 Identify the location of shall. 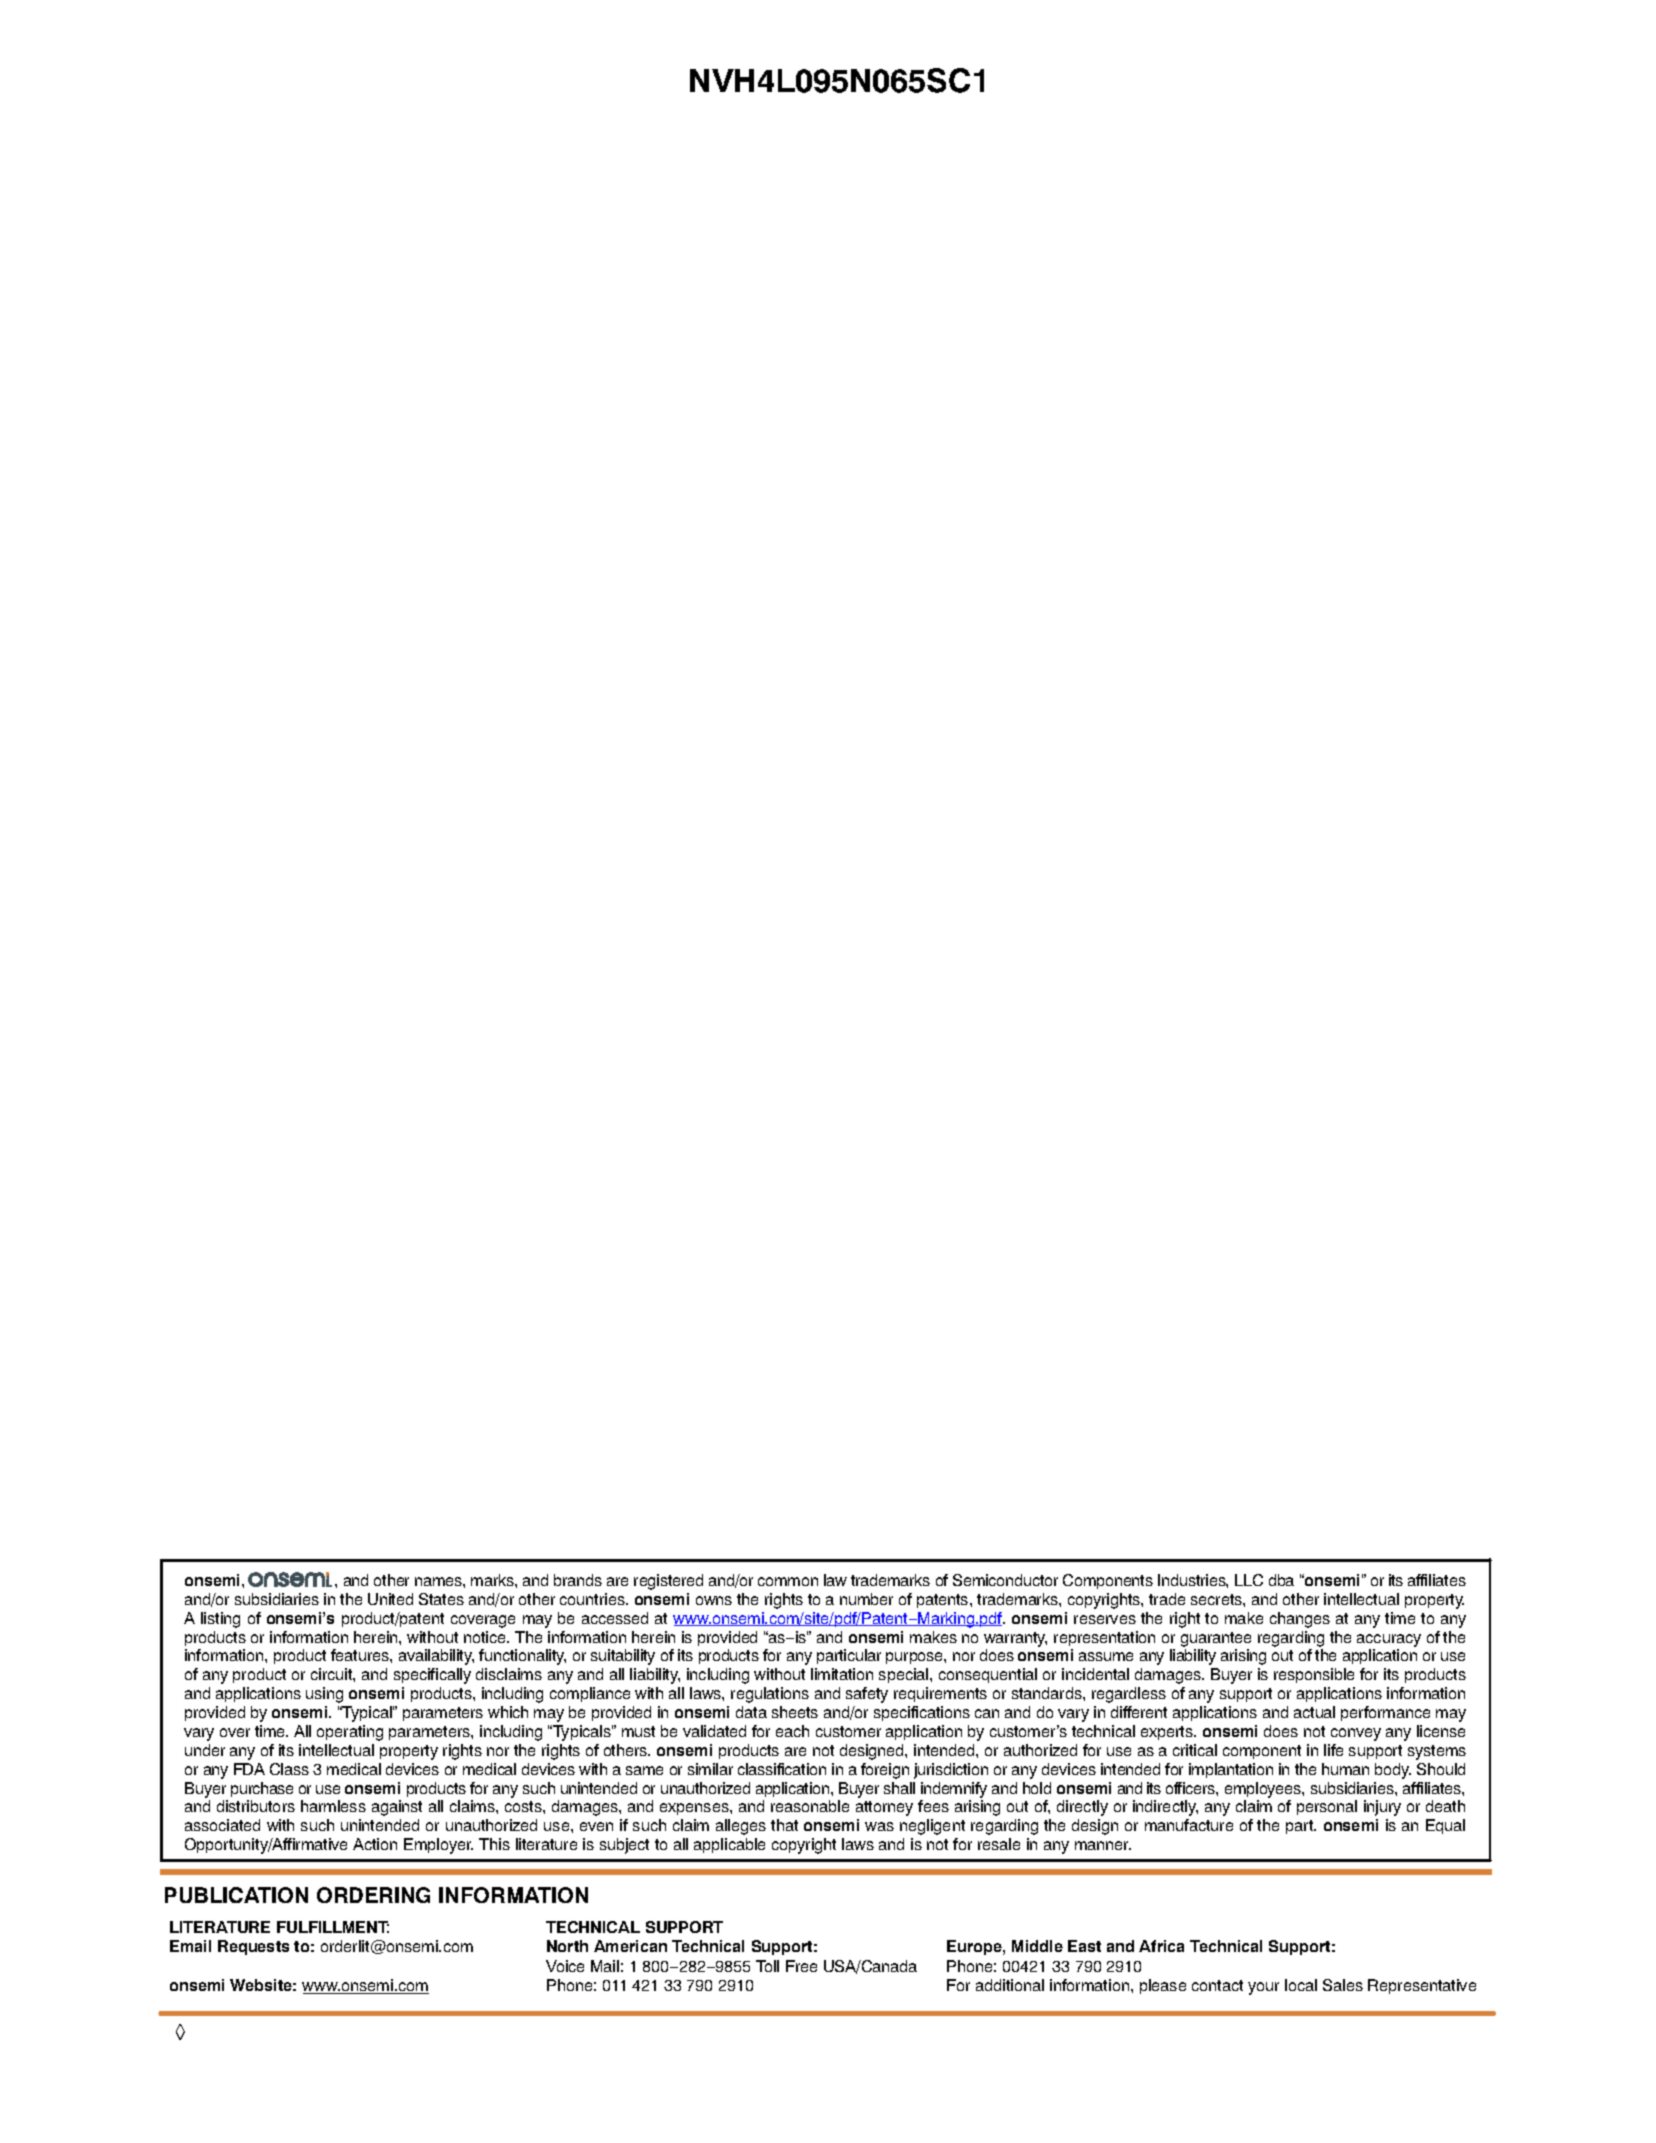
(899, 1788).
